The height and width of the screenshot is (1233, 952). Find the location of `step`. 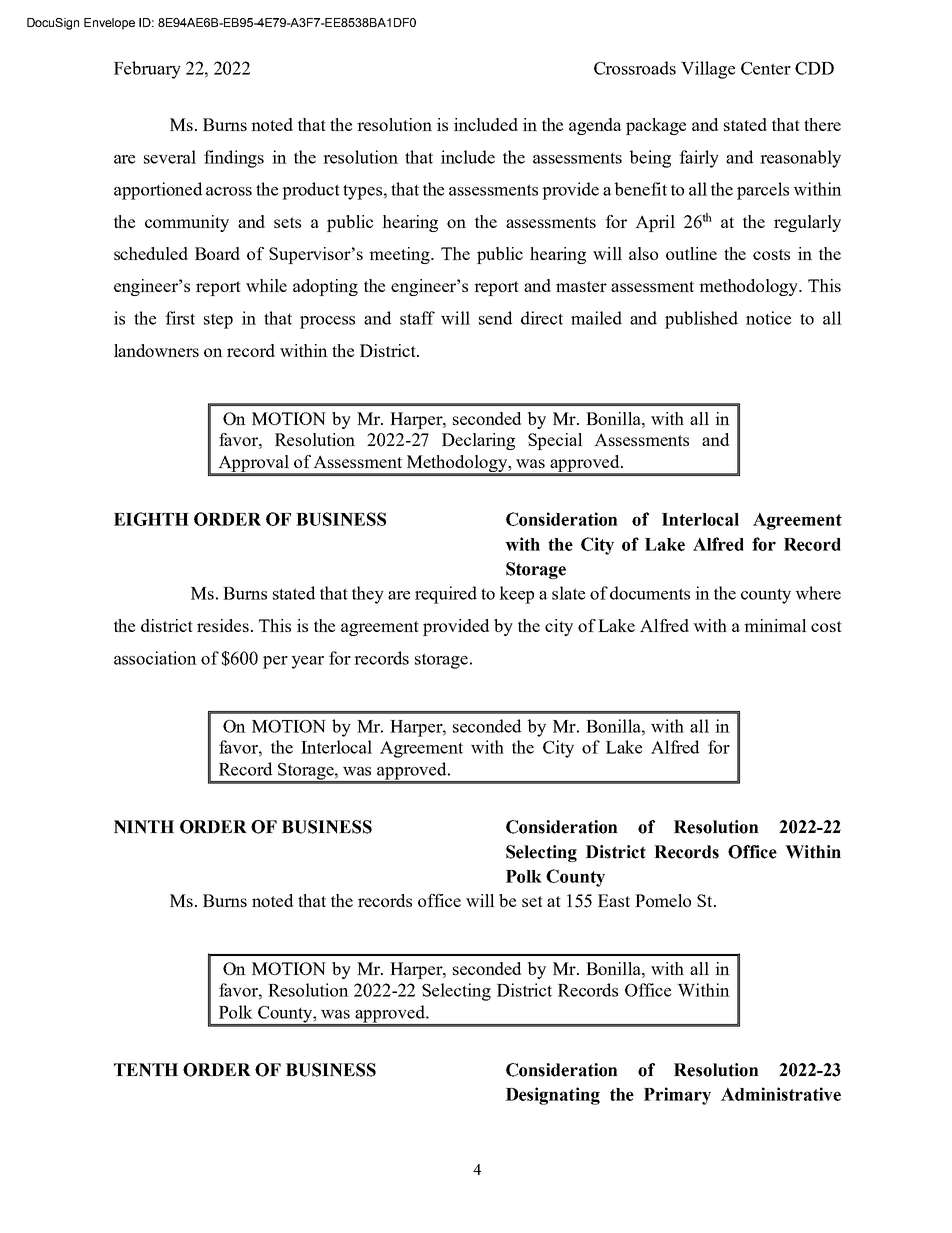

step is located at coordinates (218, 321).
